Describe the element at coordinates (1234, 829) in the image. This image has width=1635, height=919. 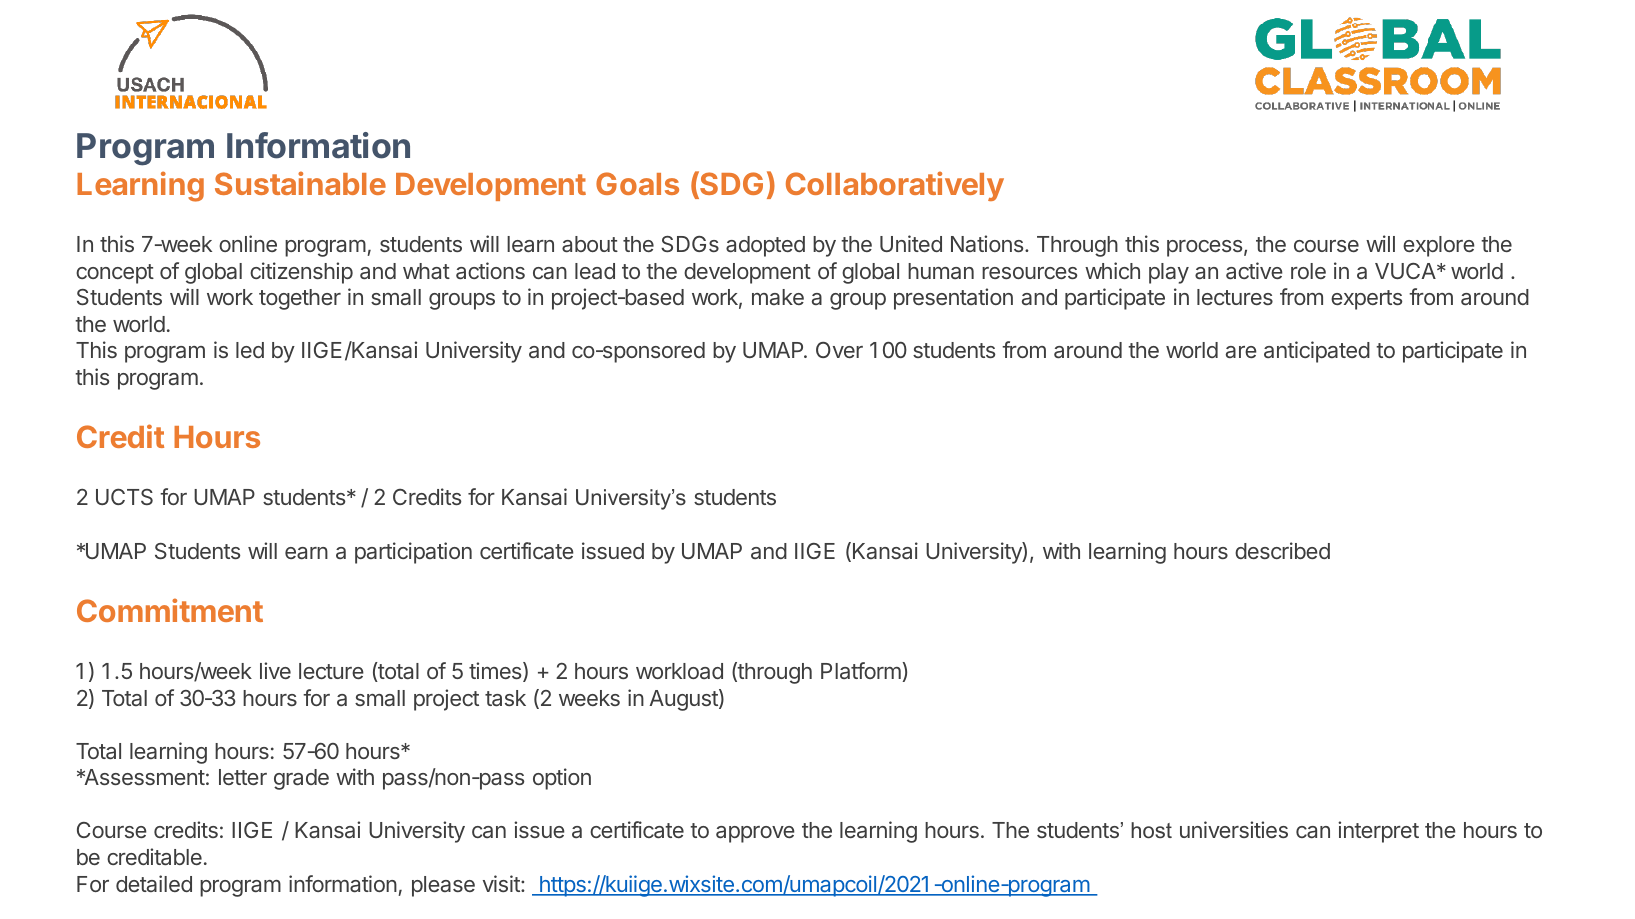
I see `universities` at that location.
